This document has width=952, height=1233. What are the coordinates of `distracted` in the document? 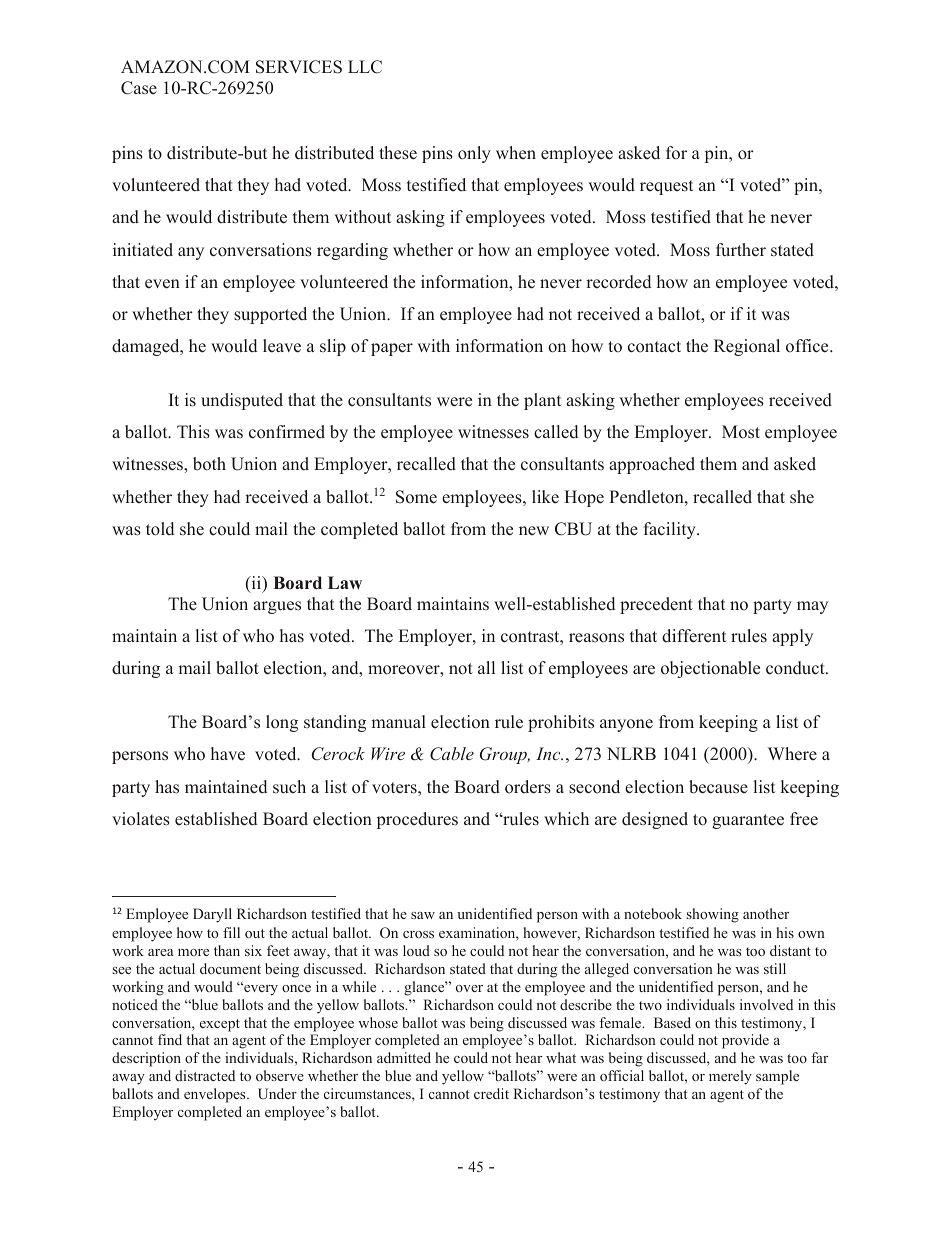 It's located at (205, 1075).
